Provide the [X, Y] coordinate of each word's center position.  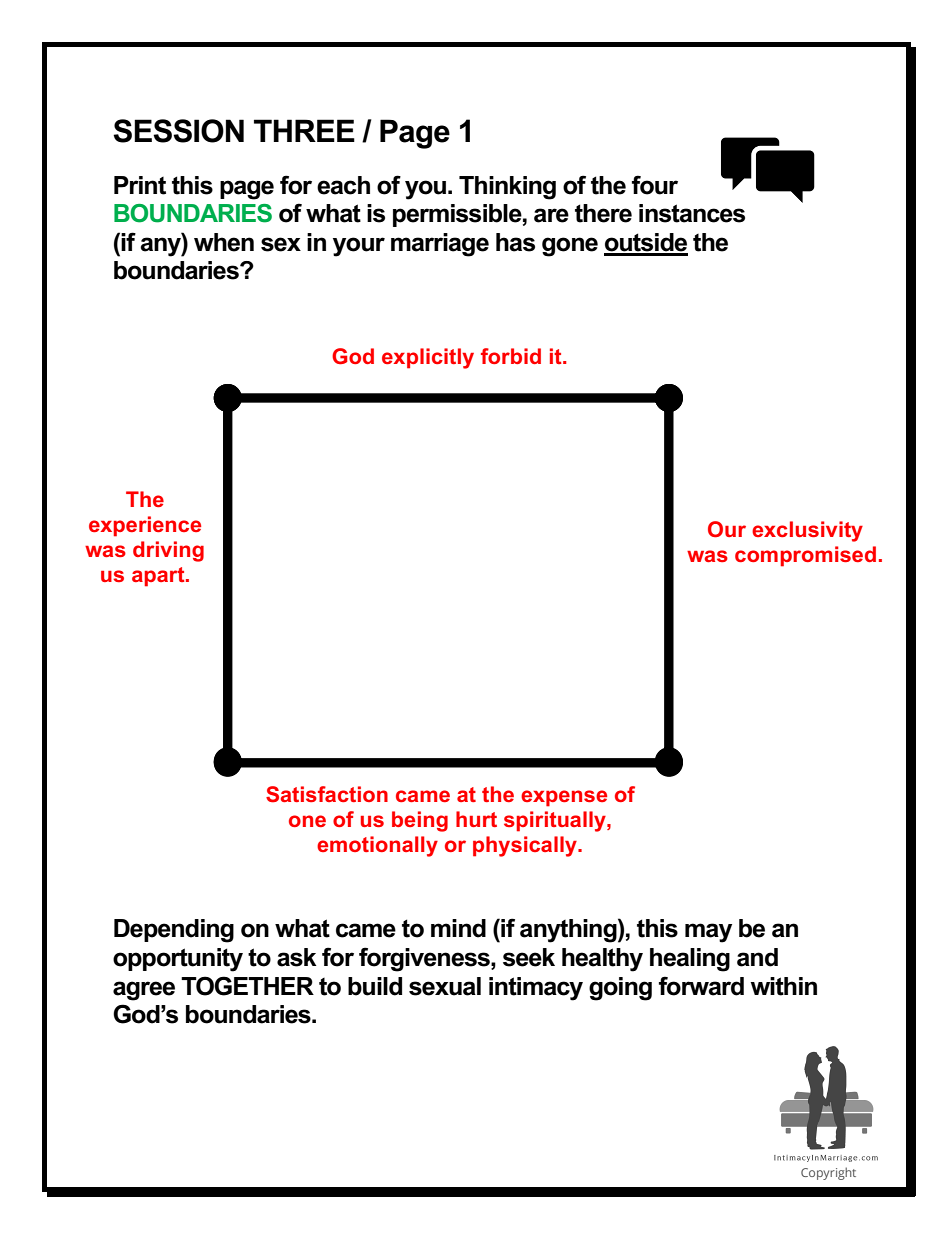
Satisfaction [327, 794]
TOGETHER [247, 986]
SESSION [178, 131]
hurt [476, 819]
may [708, 933]
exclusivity [807, 531]
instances [692, 213]
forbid [511, 356]
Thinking [507, 188]
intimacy [536, 989]
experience [145, 526]
